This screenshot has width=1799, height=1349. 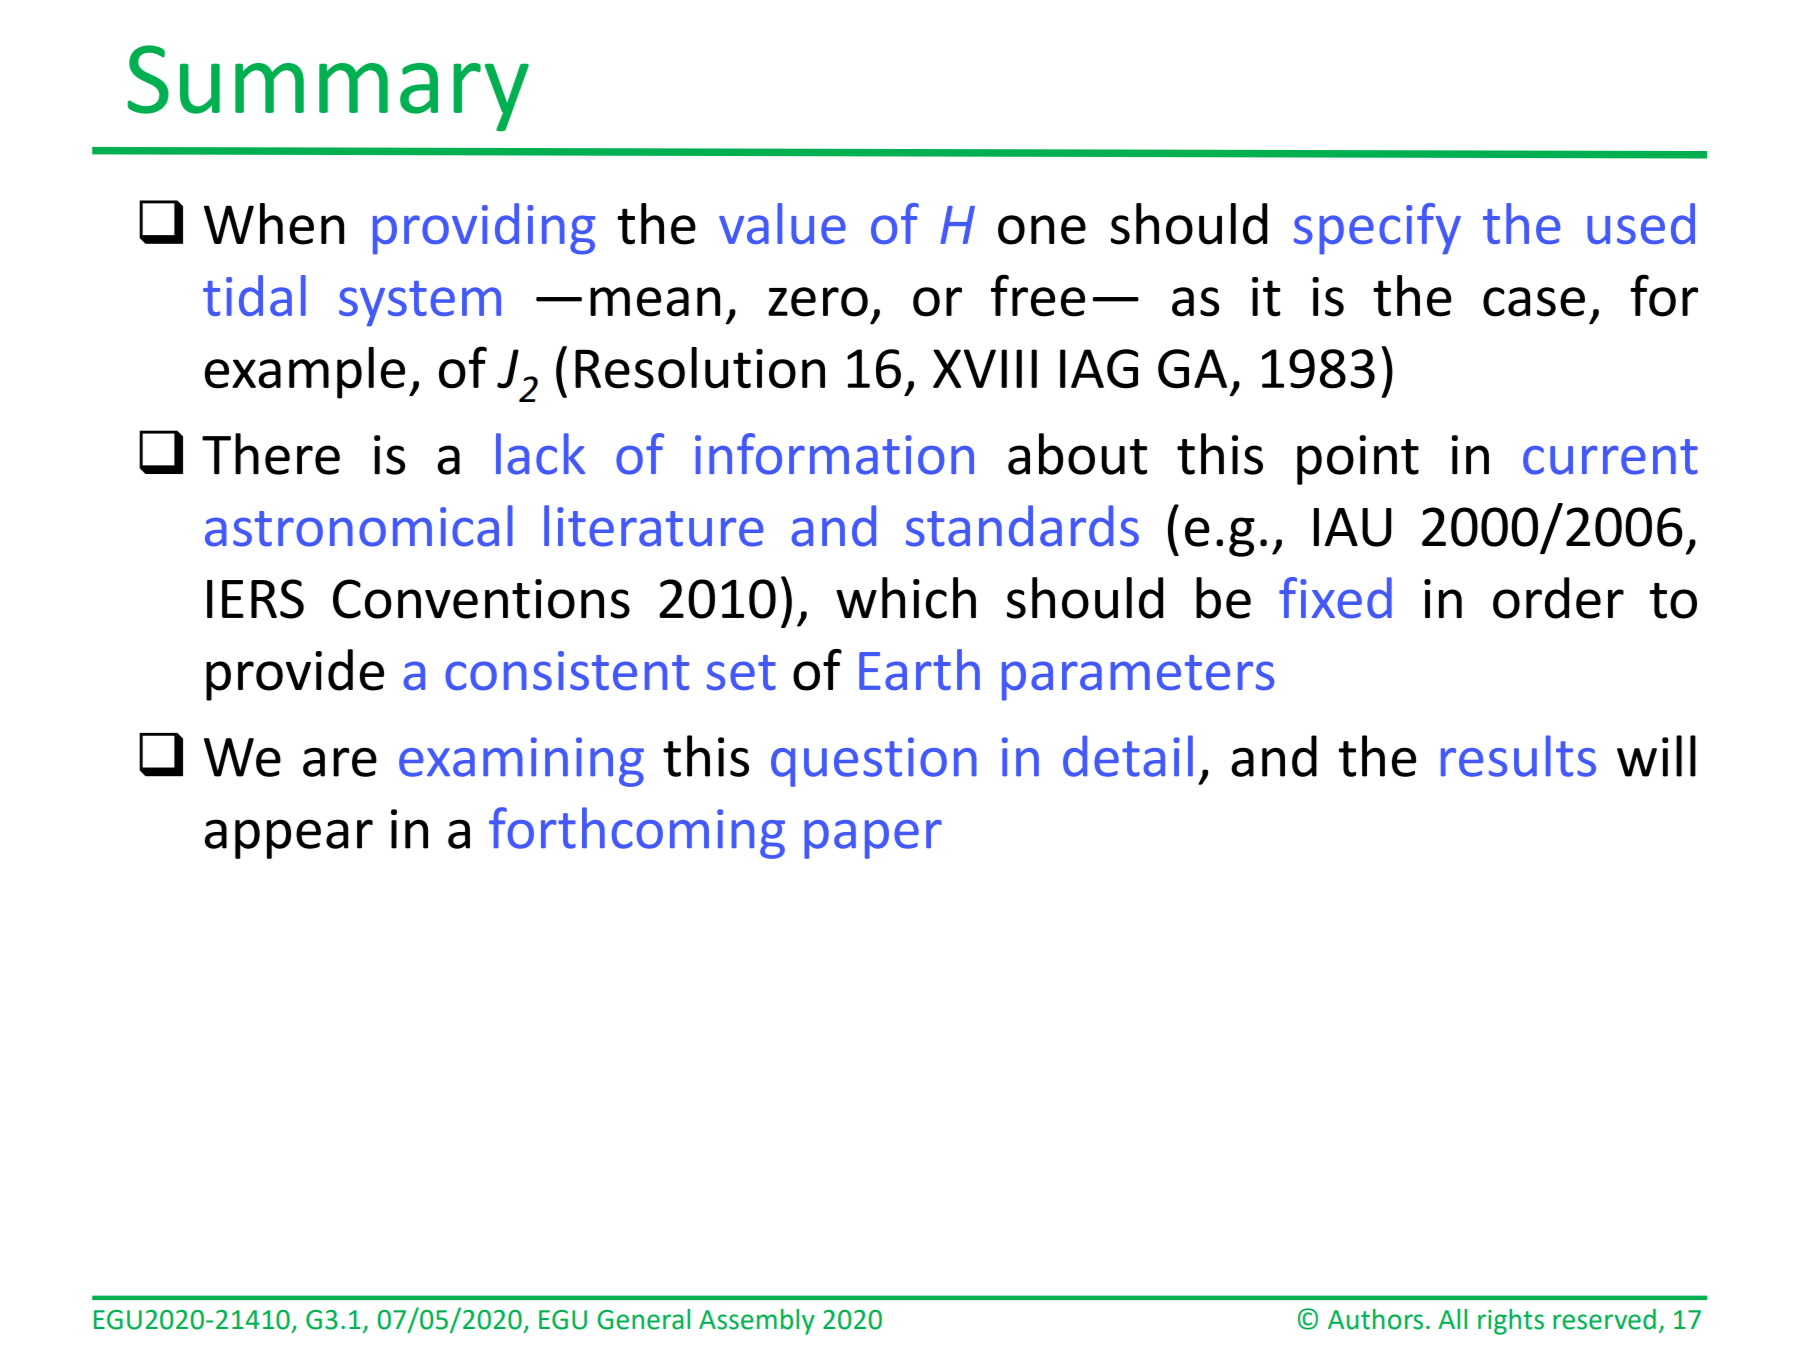 What do you see at coordinates (1518, 756) in the screenshot?
I see `results` at bounding box center [1518, 756].
